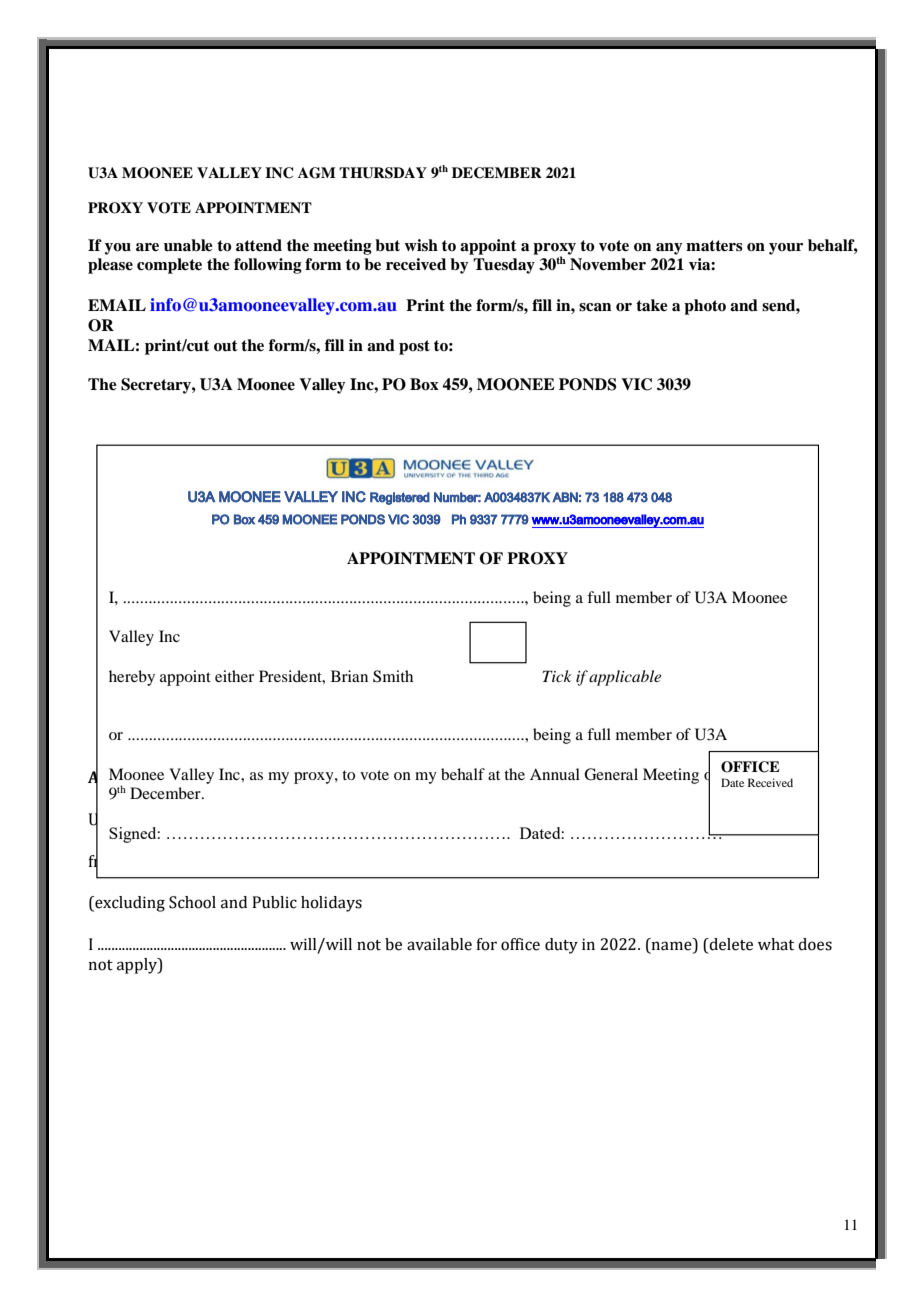  Describe the element at coordinates (421, 245) in the screenshot. I see `wish` at that location.
